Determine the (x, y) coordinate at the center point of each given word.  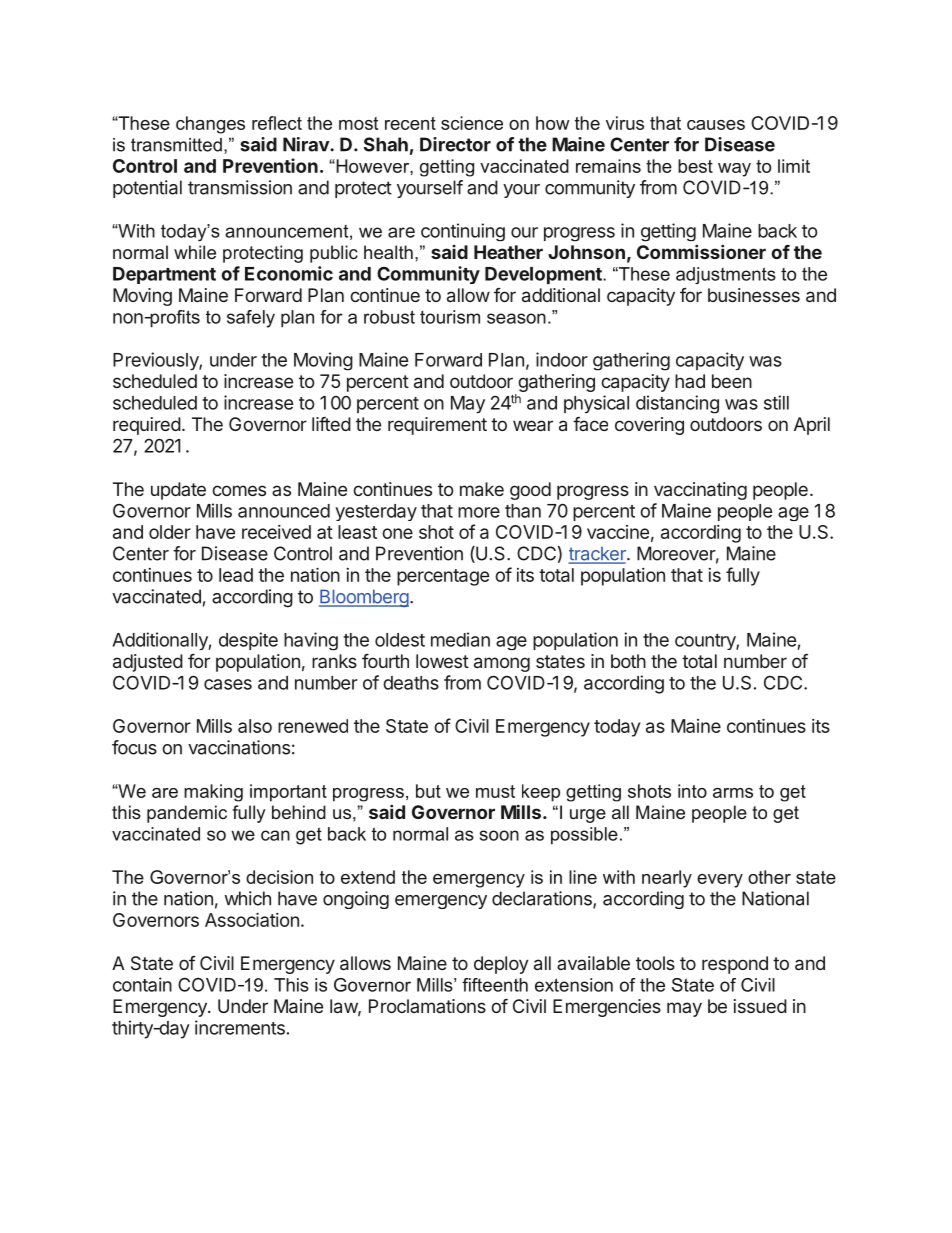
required (147, 426)
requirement (437, 426)
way (734, 170)
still (776, 402)
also (255, 726)
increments (240, 1027)
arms (733, 793)
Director (455, 144)
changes (210, 125)
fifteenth (495, 985)
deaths (411, 683)
